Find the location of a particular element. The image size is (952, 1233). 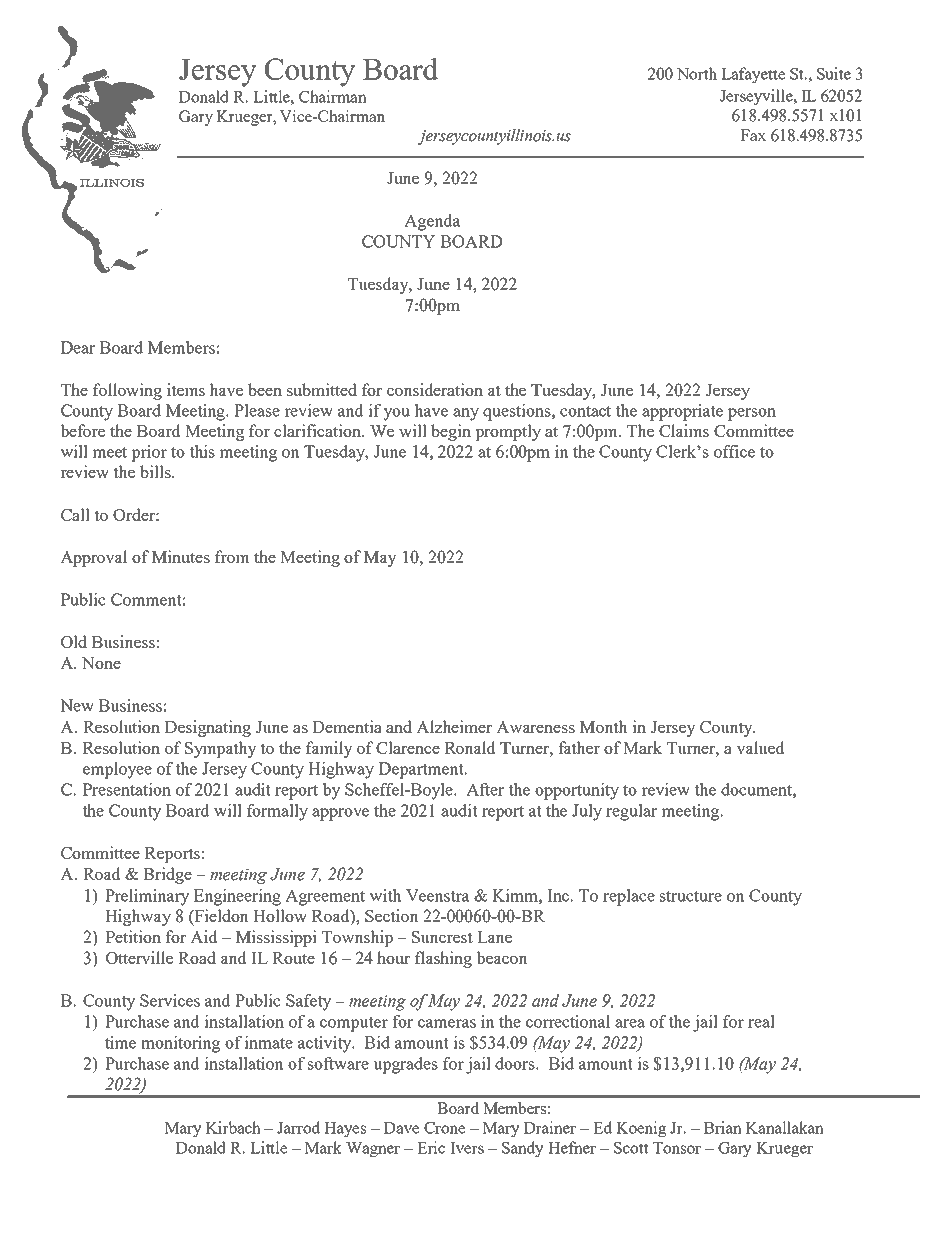

with is located at coordinates (385, 895).
